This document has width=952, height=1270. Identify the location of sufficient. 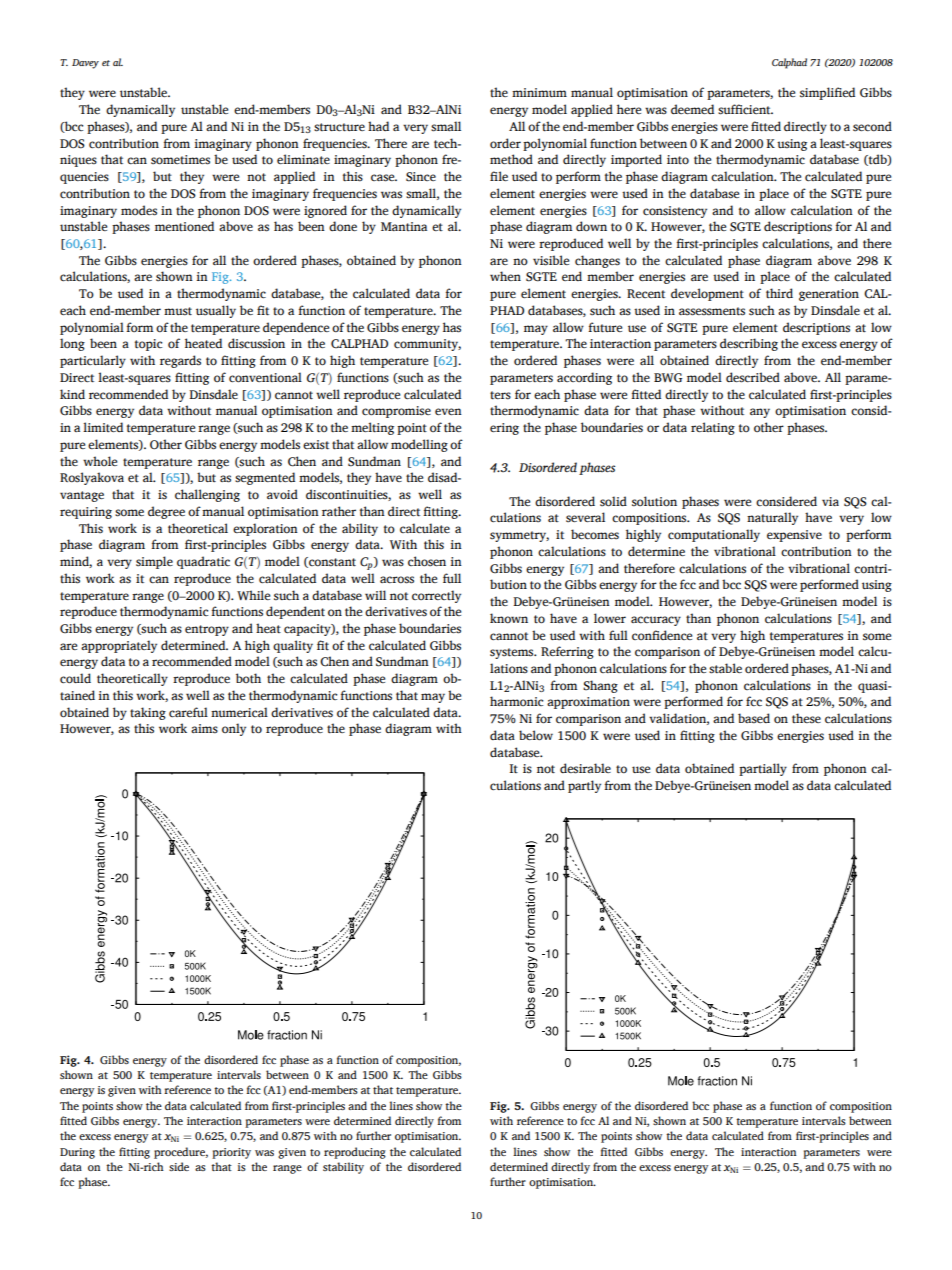
(745, 109).
